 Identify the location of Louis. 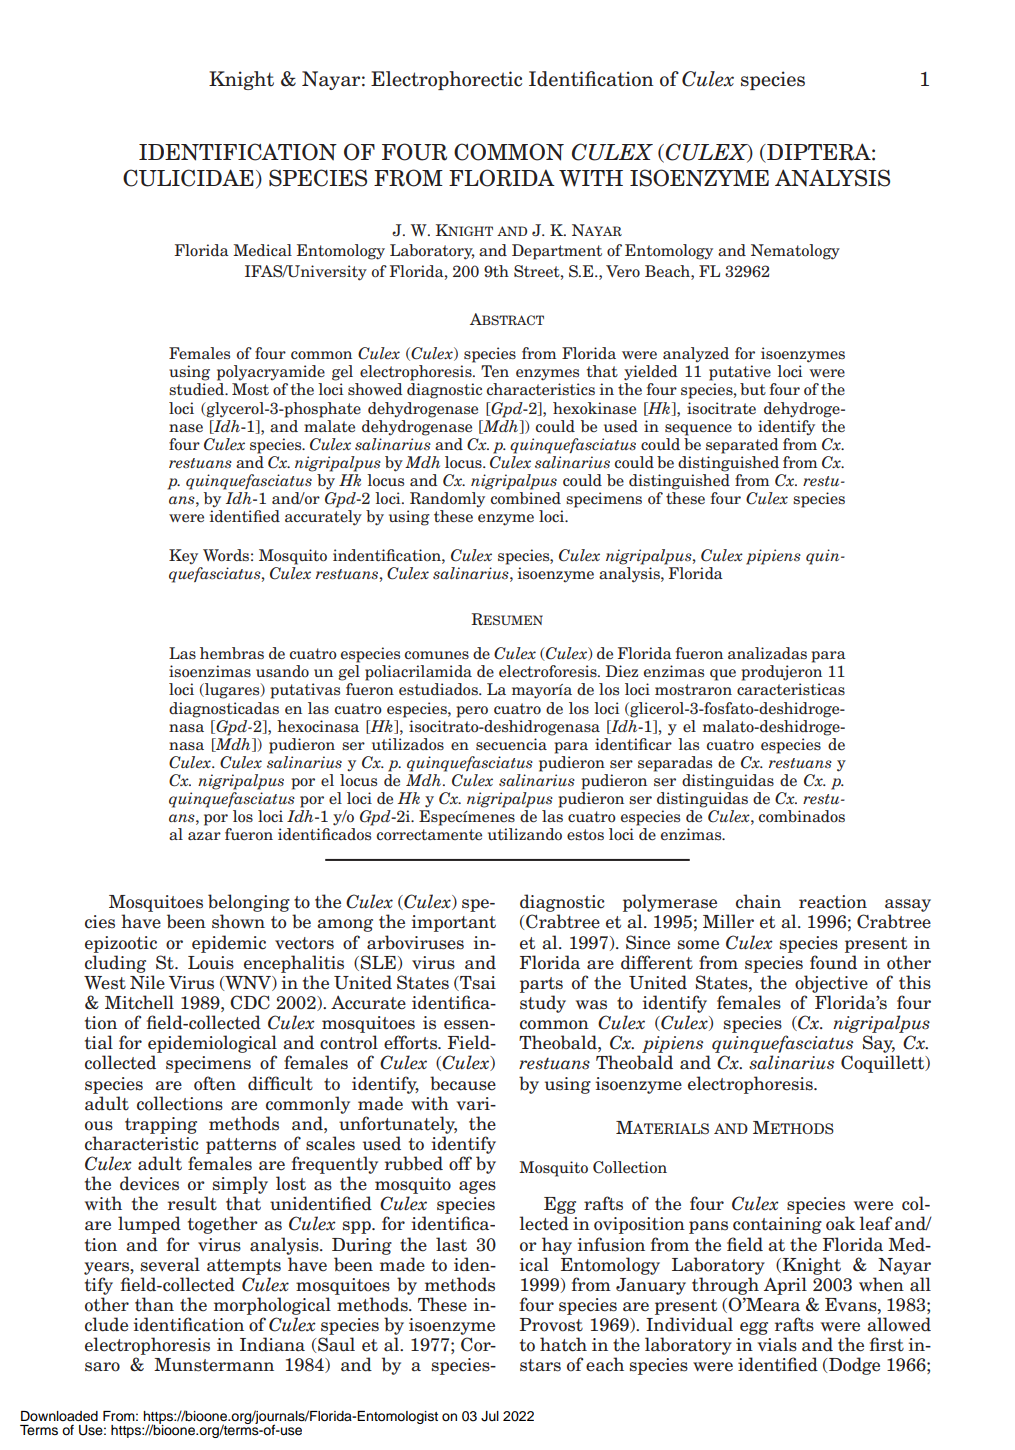
(211, 963).
